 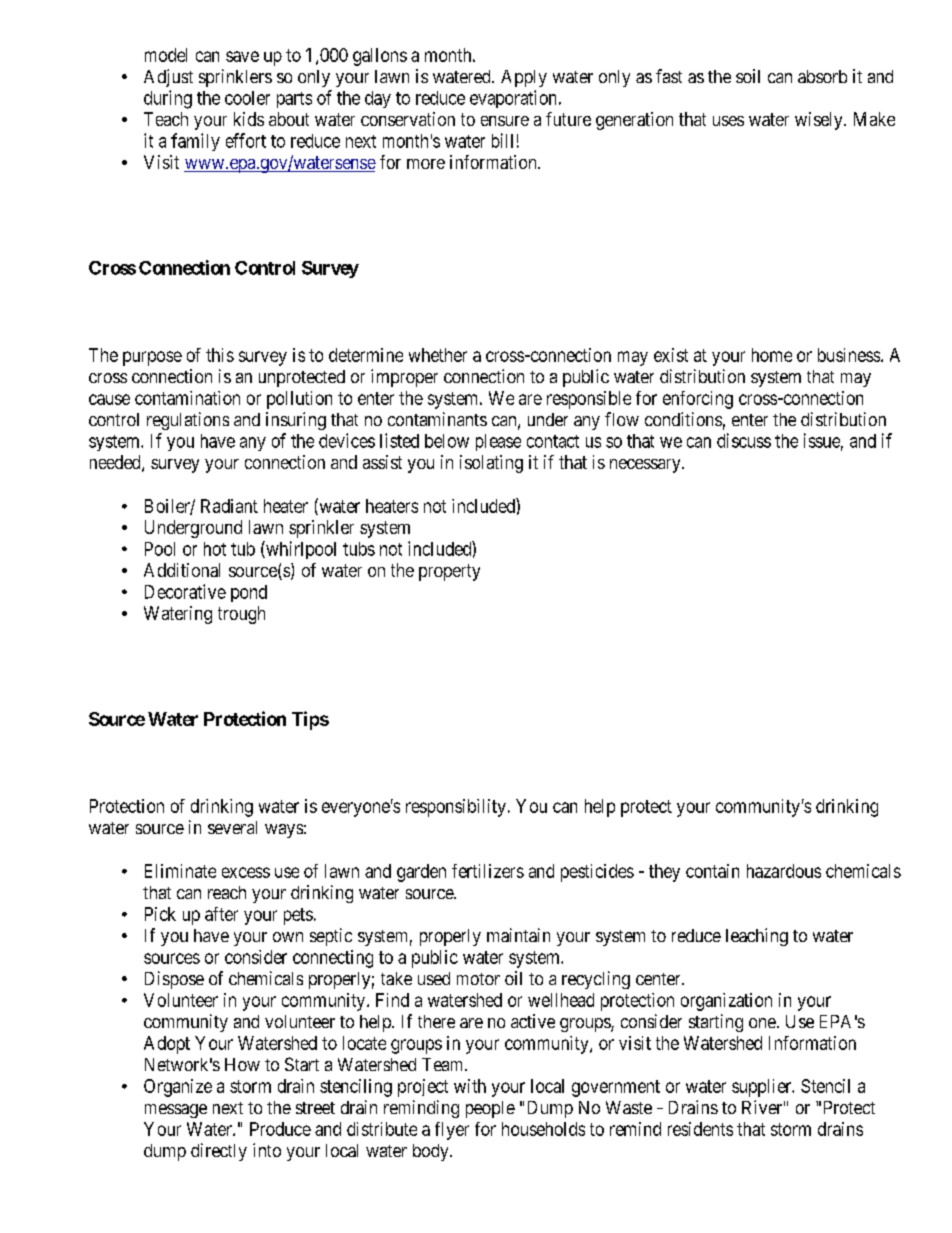 What do you see at coordinates (449, 572) in the screenshot?
I see `property` at bounding box center [449, 572].
